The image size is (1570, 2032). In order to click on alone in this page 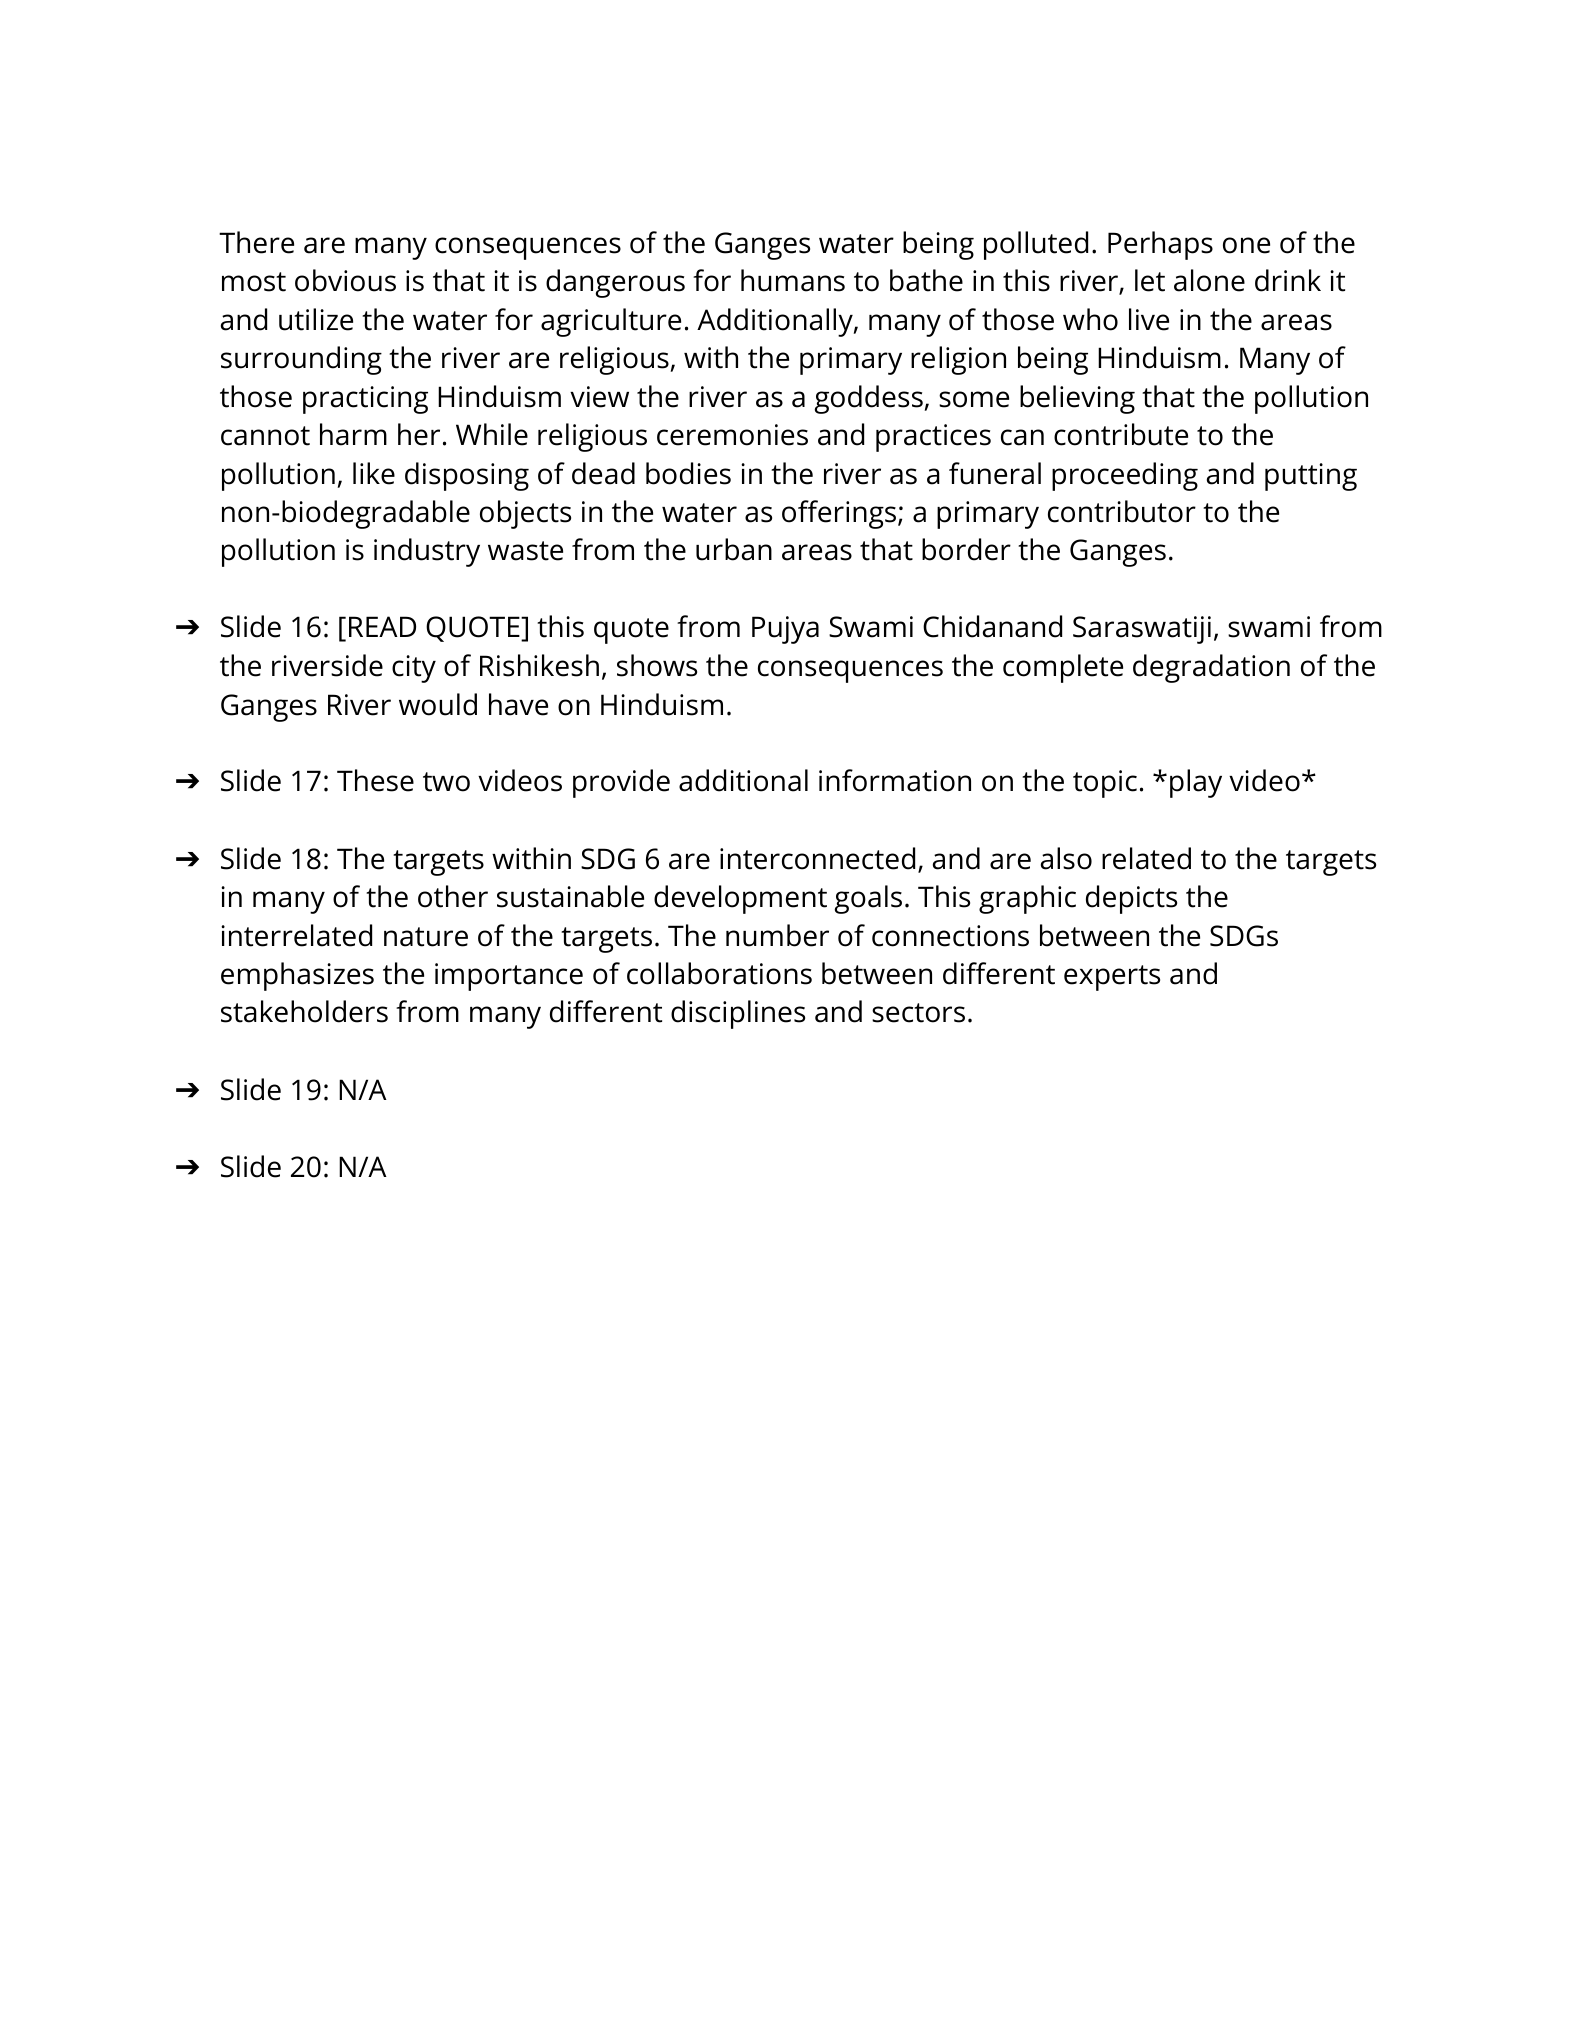, I will do `click(1209, 280)`.
